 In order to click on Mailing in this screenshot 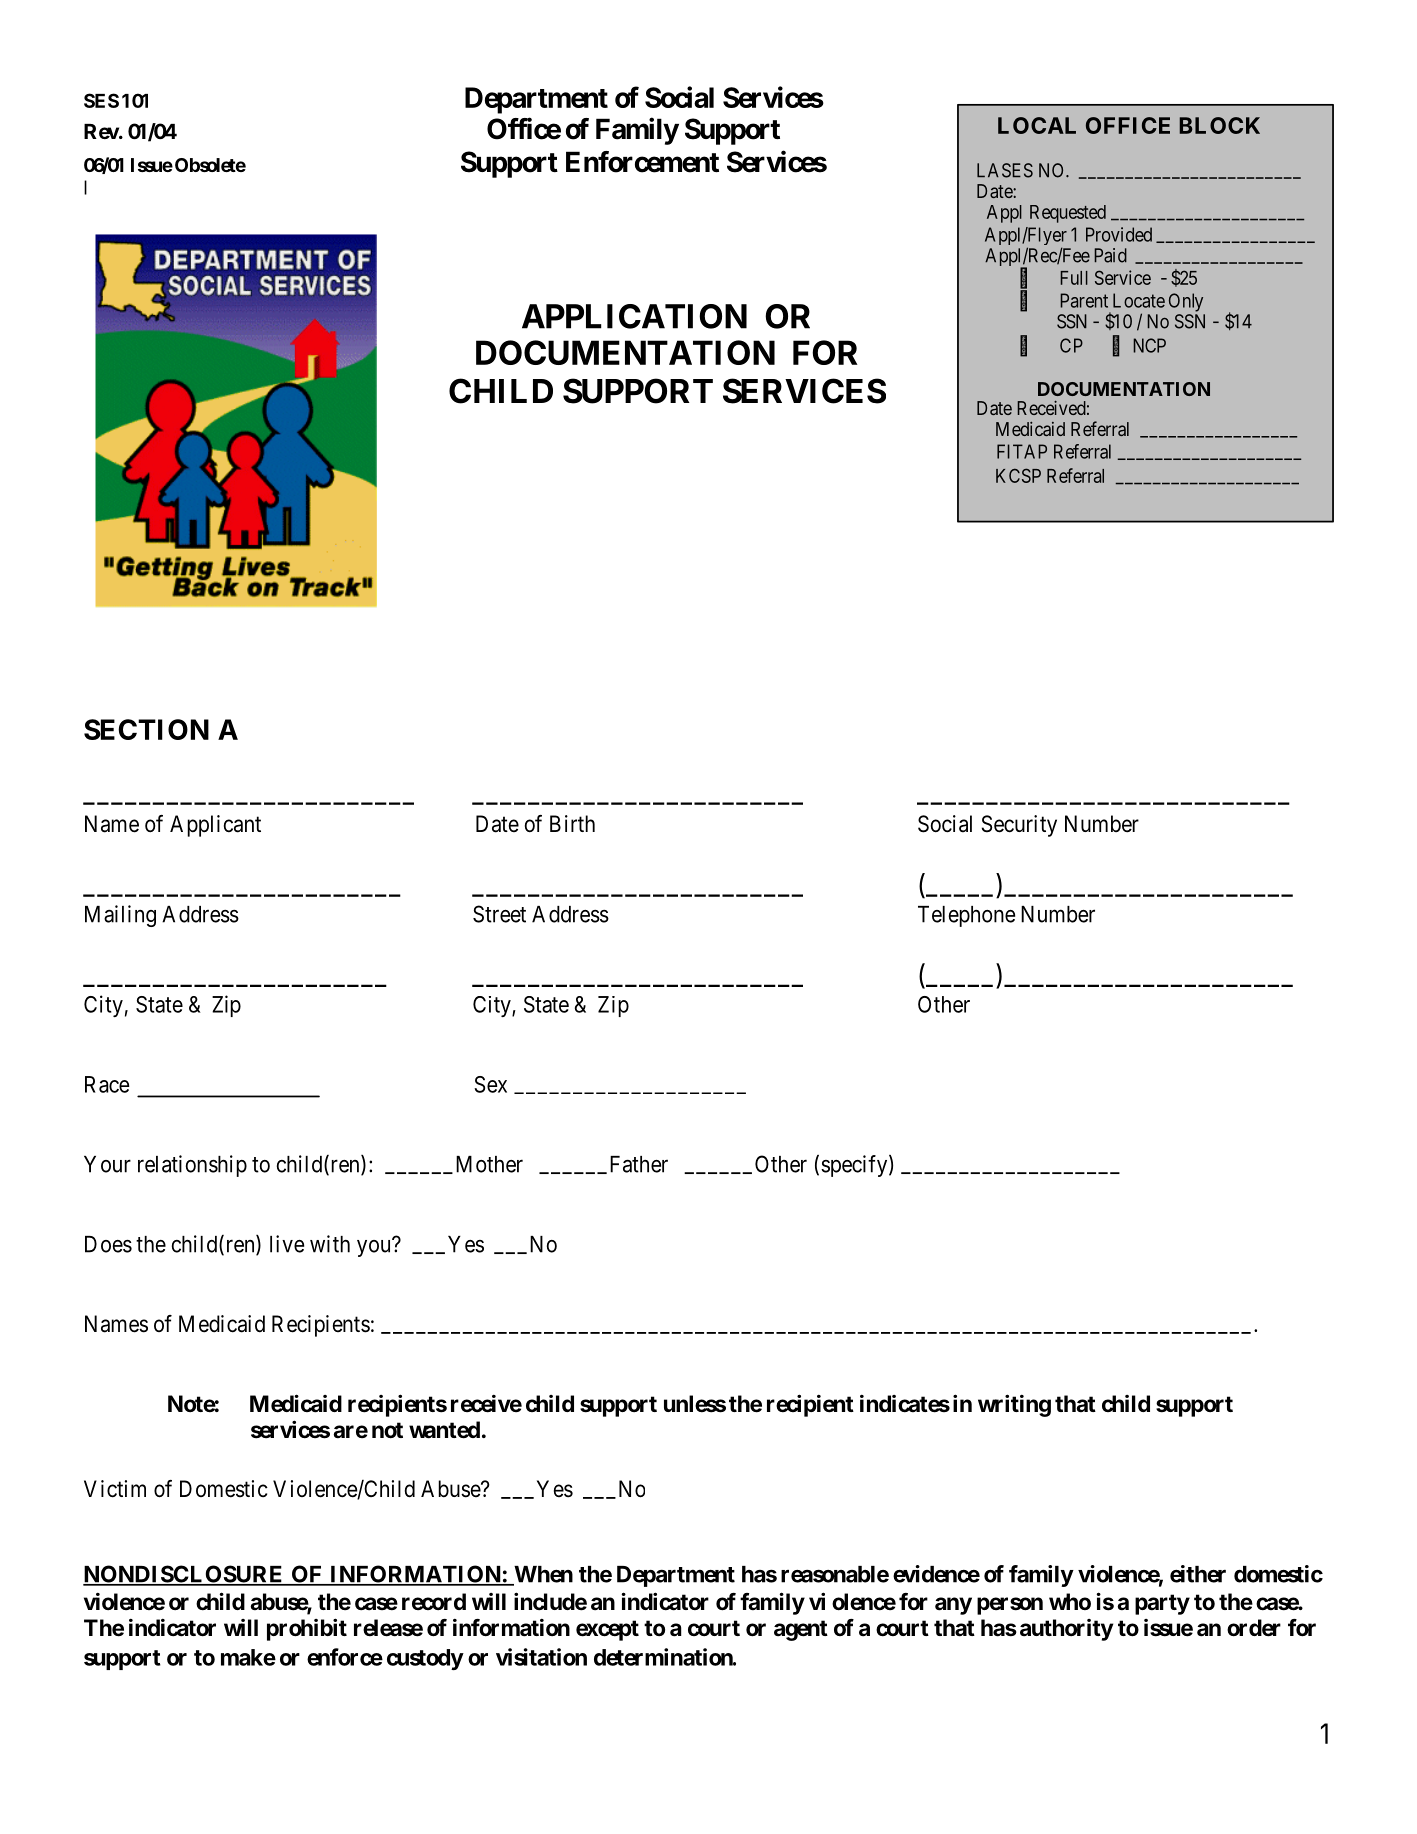, I will do `click(120, 916)`.
